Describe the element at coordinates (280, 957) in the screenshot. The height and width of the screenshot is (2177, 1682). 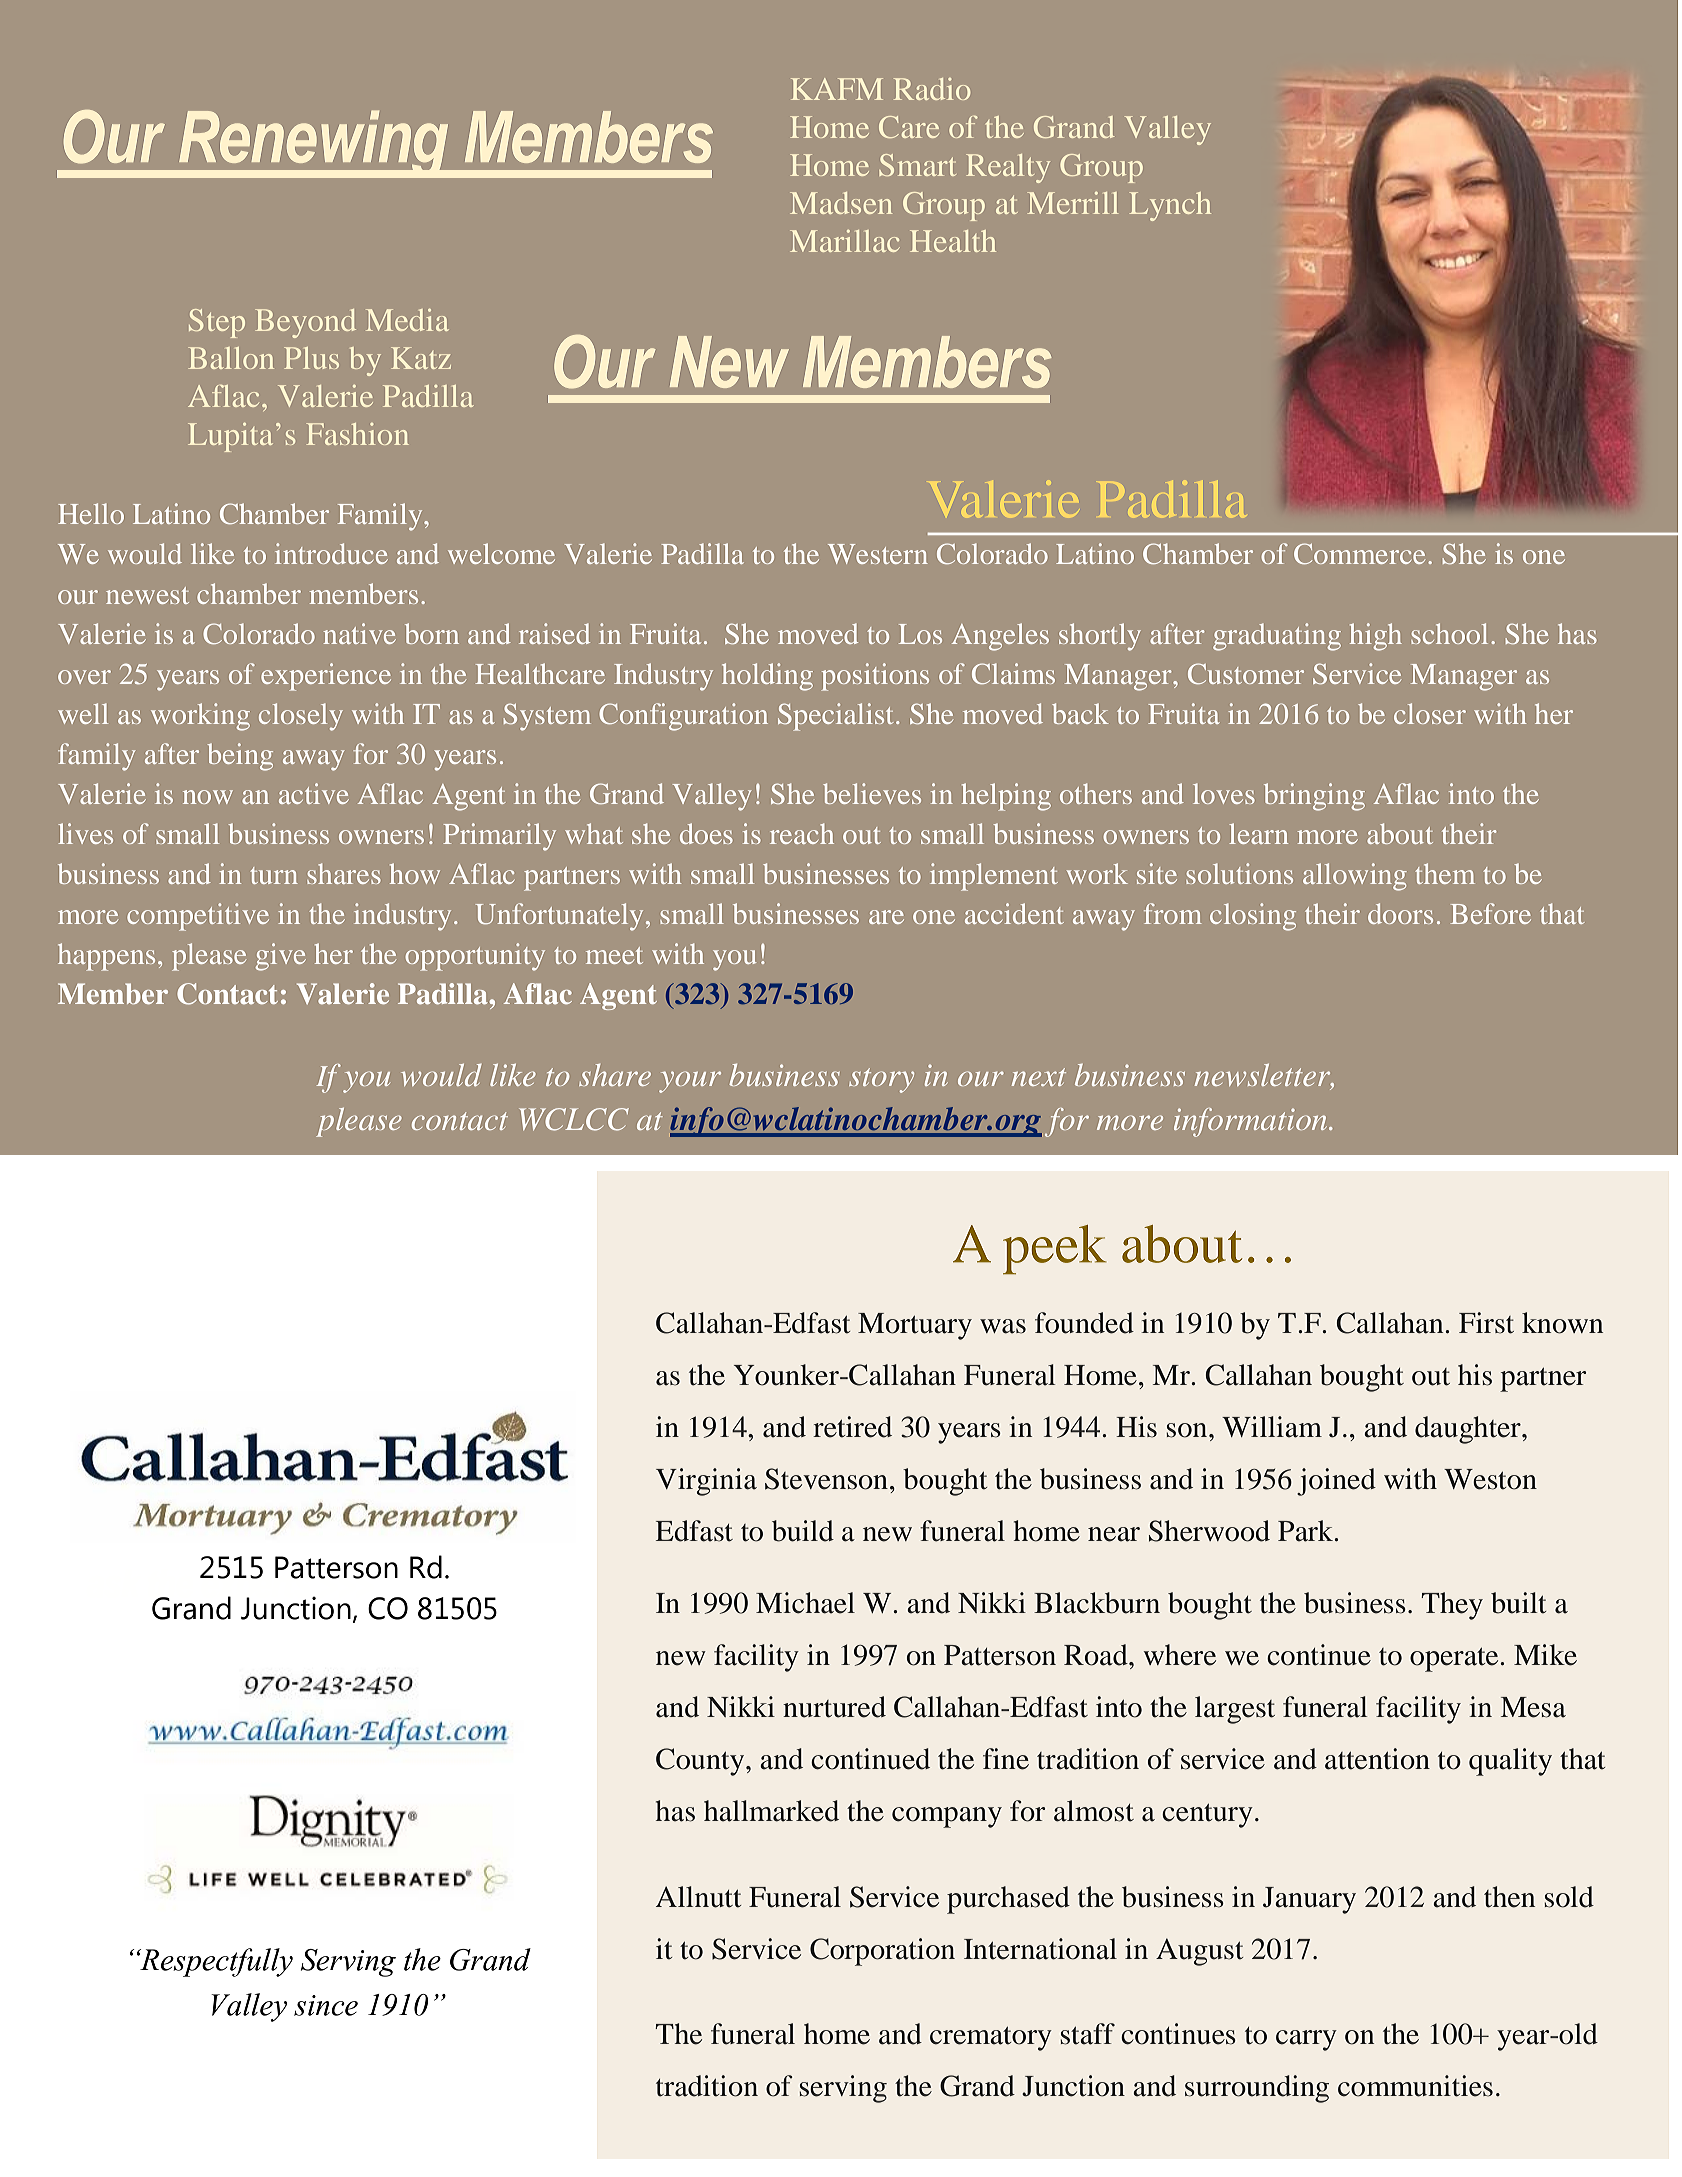
I see `give` at that location.
